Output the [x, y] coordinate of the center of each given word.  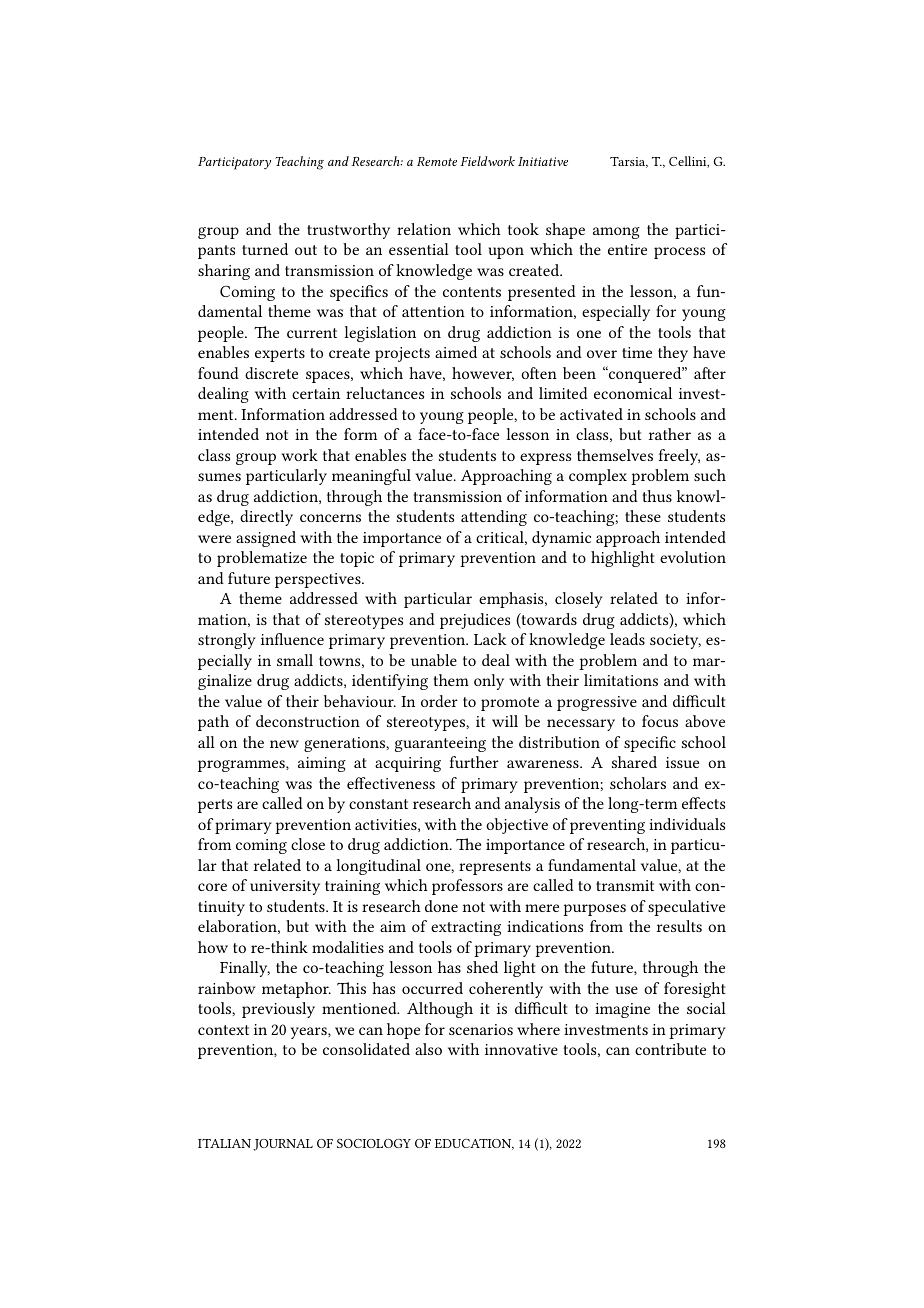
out [306, 250]
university [285, 887]
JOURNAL [283, 1145]
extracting [466, 928]
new [284, 744]
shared [634, 762]
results [679, 926]
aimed [456, 352]
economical [633, 393]
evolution [693, 557]
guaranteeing [440, 744]
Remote [437, 161]
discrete [271, 373]
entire [627, 249]
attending [494, 518]
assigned [266, 539]
